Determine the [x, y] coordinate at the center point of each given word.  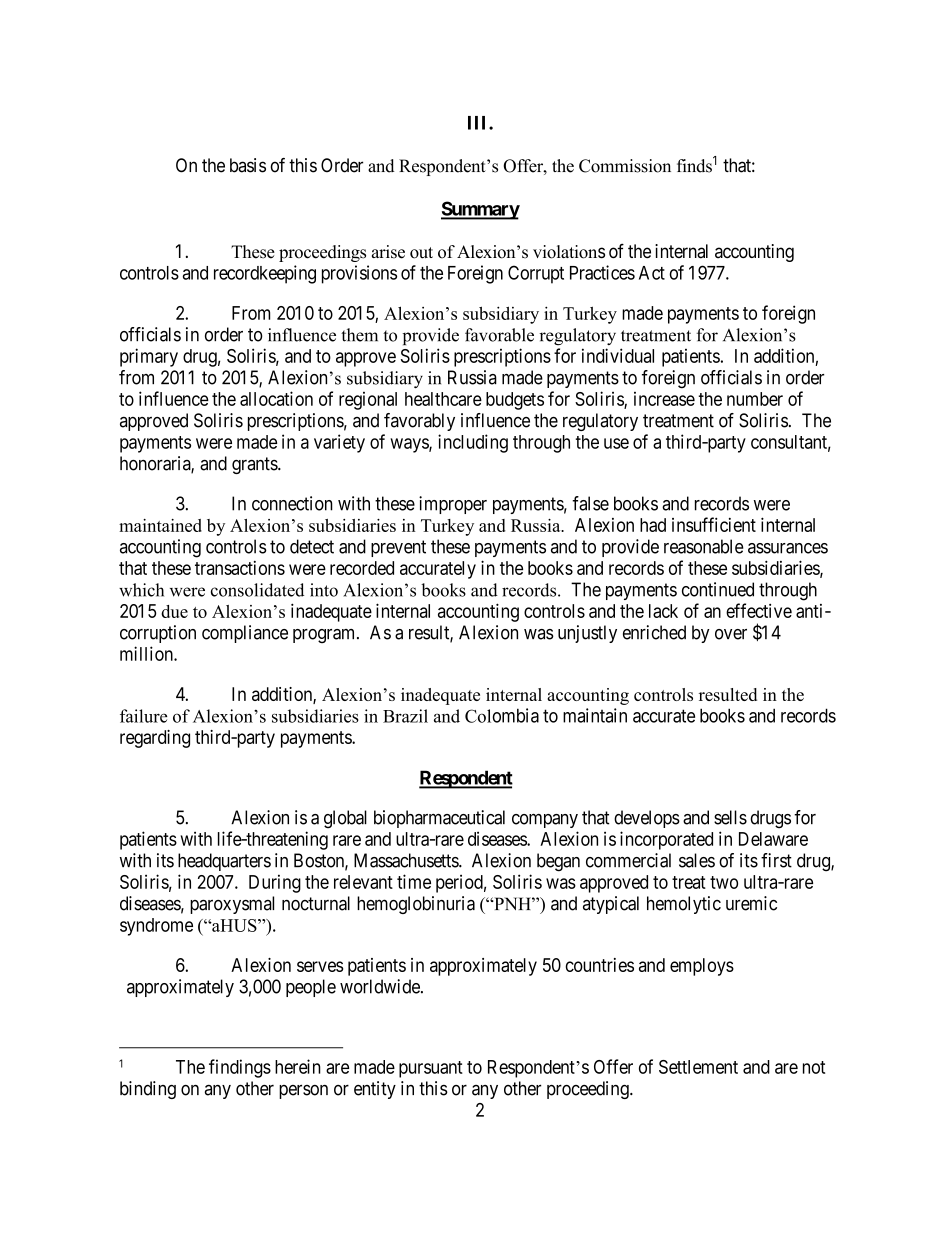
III [479, 123]
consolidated [257, 590]
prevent [398, 548]
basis [248, 165]
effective [759, 610]
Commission [625, 166]
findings [240, 1068]
